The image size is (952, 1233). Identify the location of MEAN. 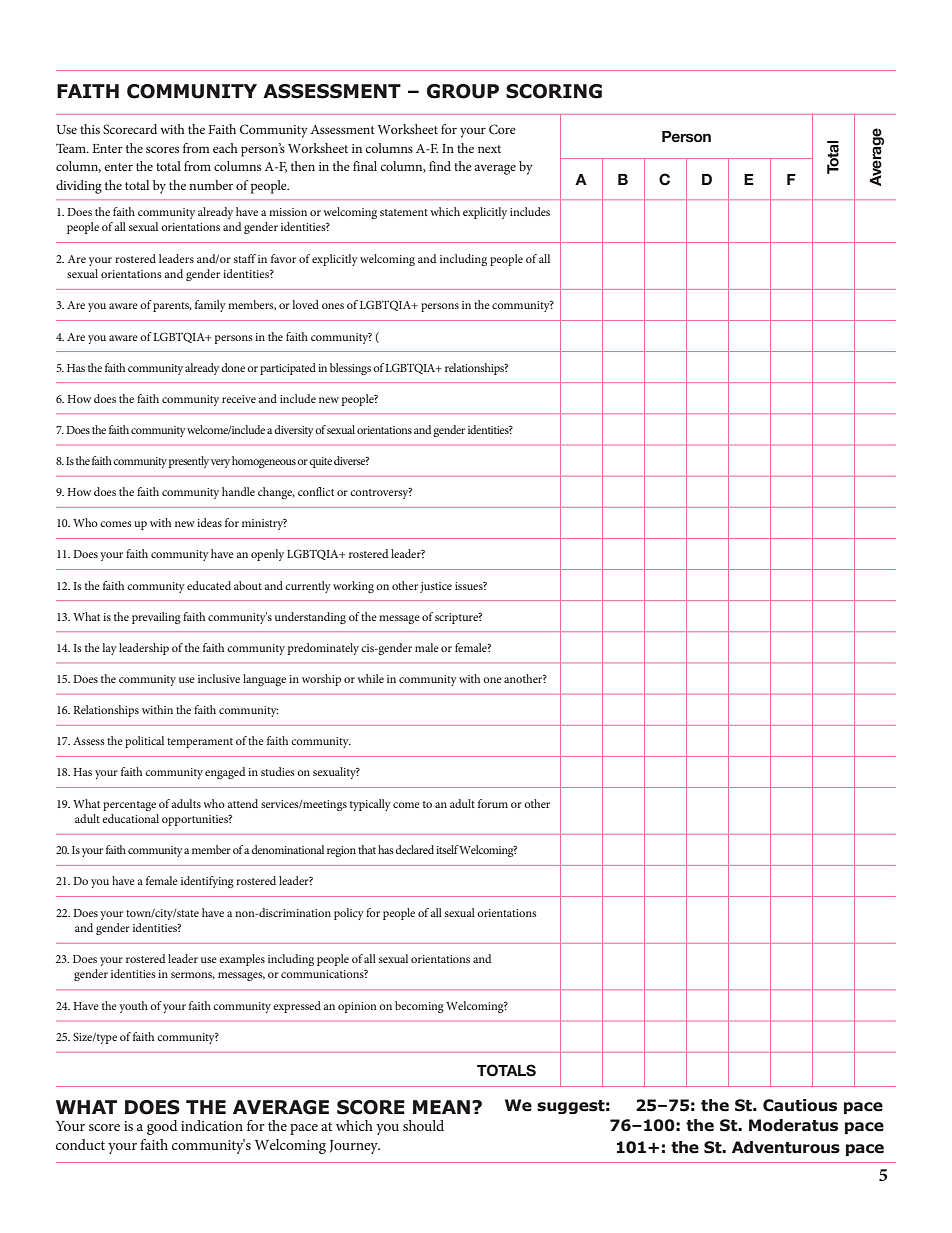
(443, 1107).
